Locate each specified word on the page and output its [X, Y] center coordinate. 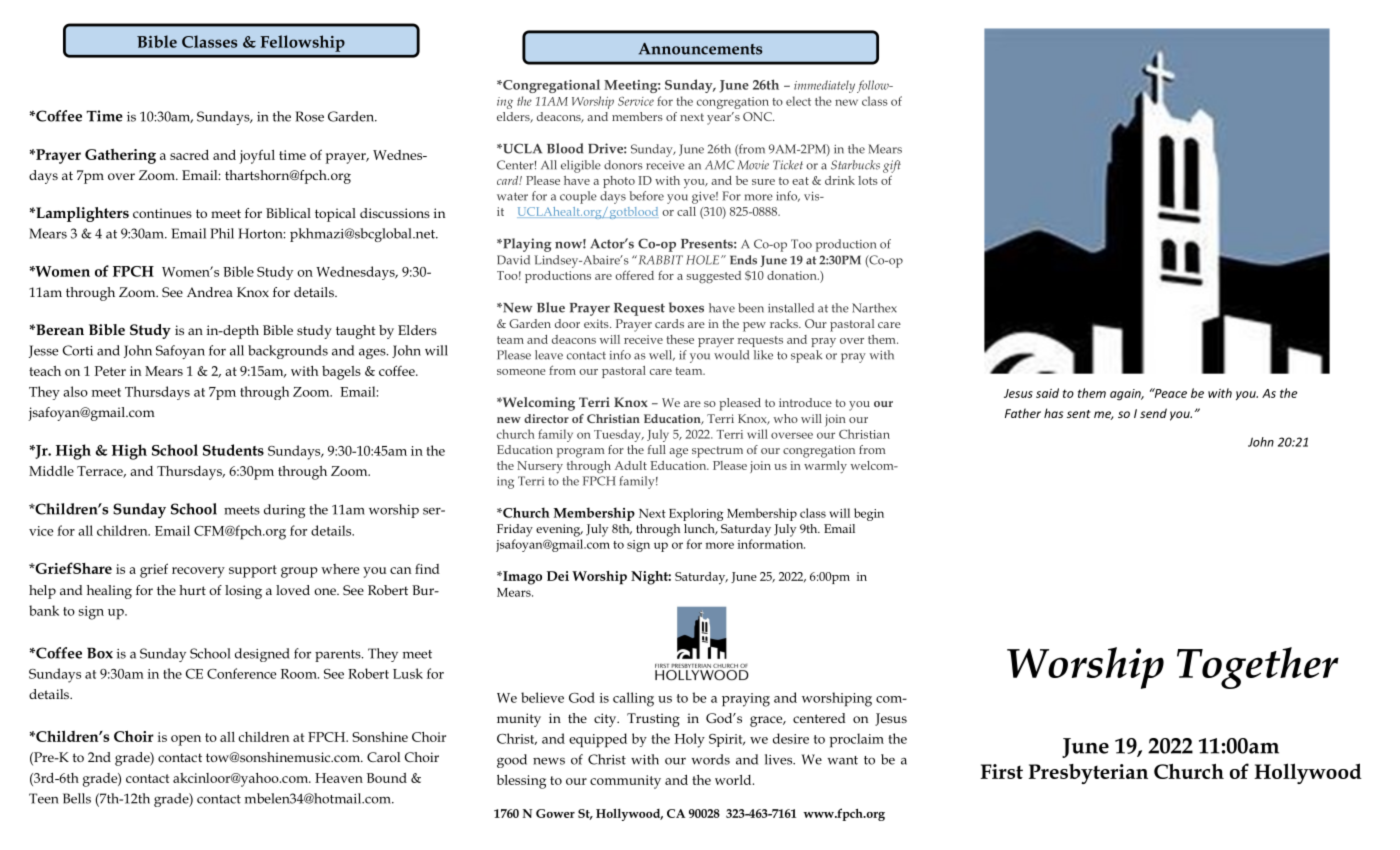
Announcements [700, 49]
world [734, 780]
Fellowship [303, 43]
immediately [826, 86]
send [1153, 413]
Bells [77, 798]
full [657, 449]
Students [233, 450]
